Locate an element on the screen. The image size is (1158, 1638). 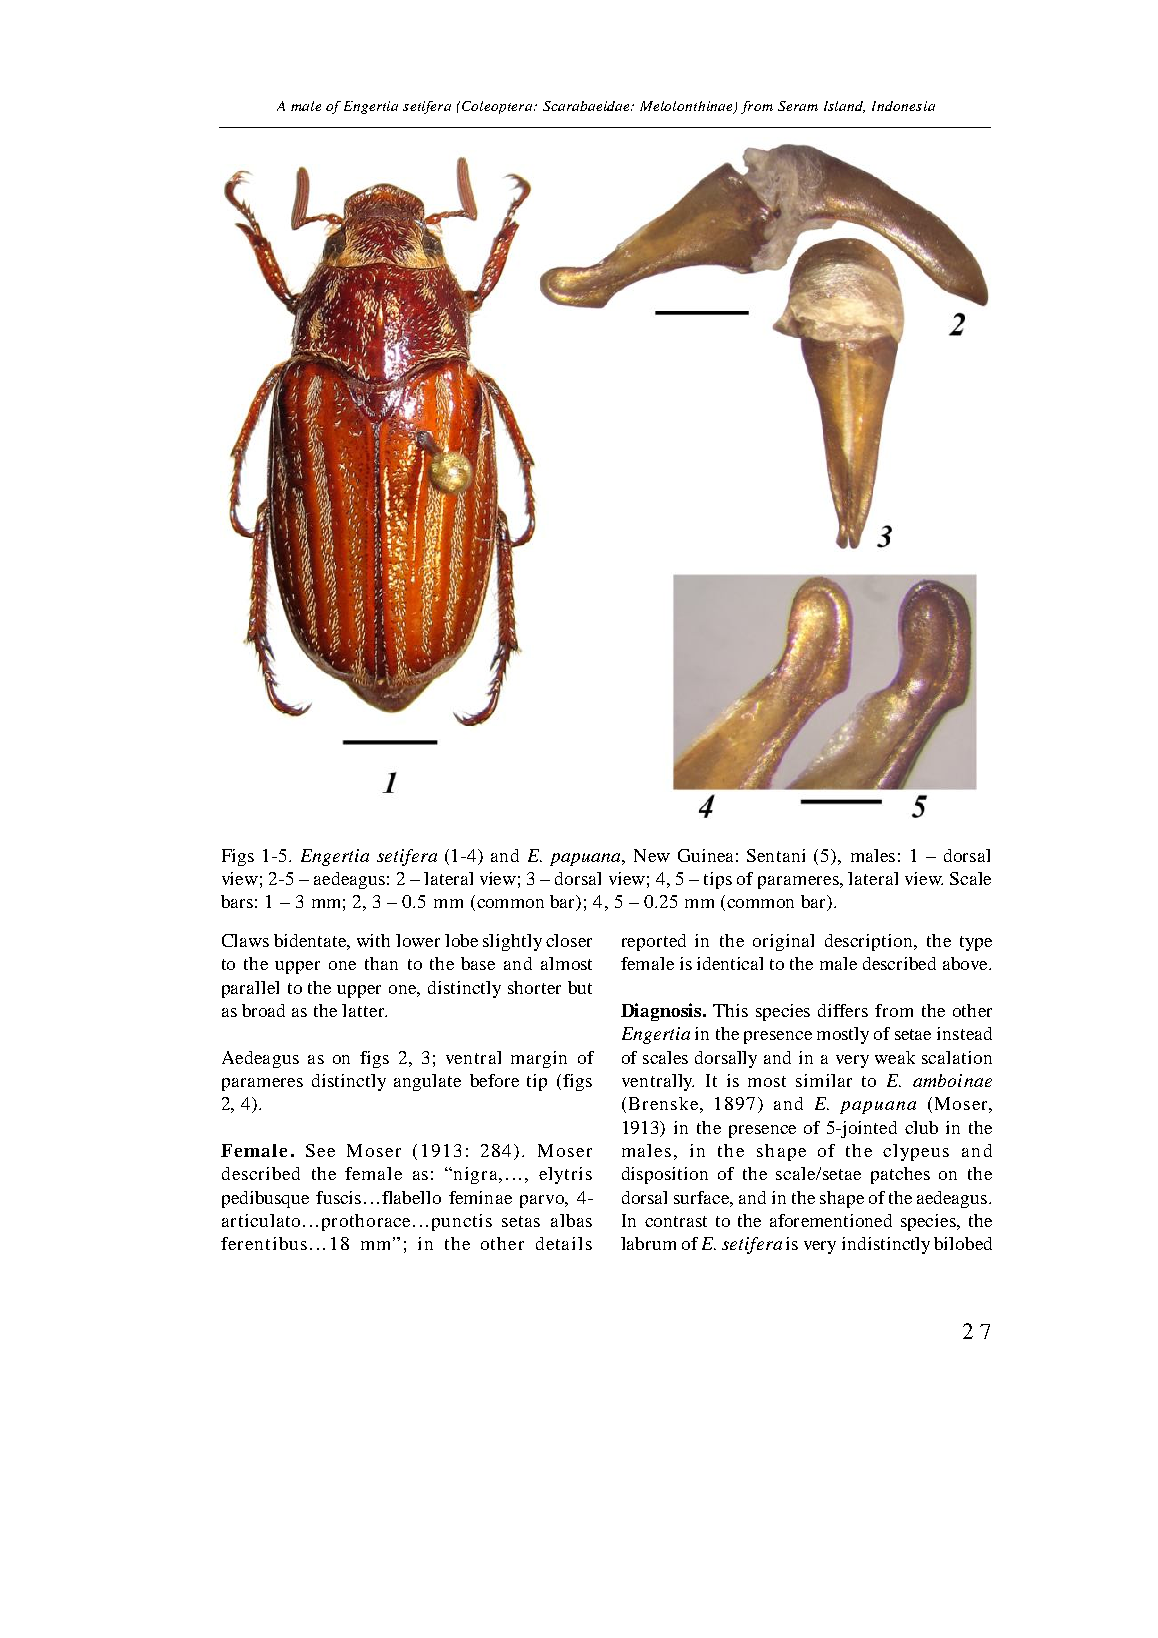
Indonesia is located at coordinates (903, 106).
